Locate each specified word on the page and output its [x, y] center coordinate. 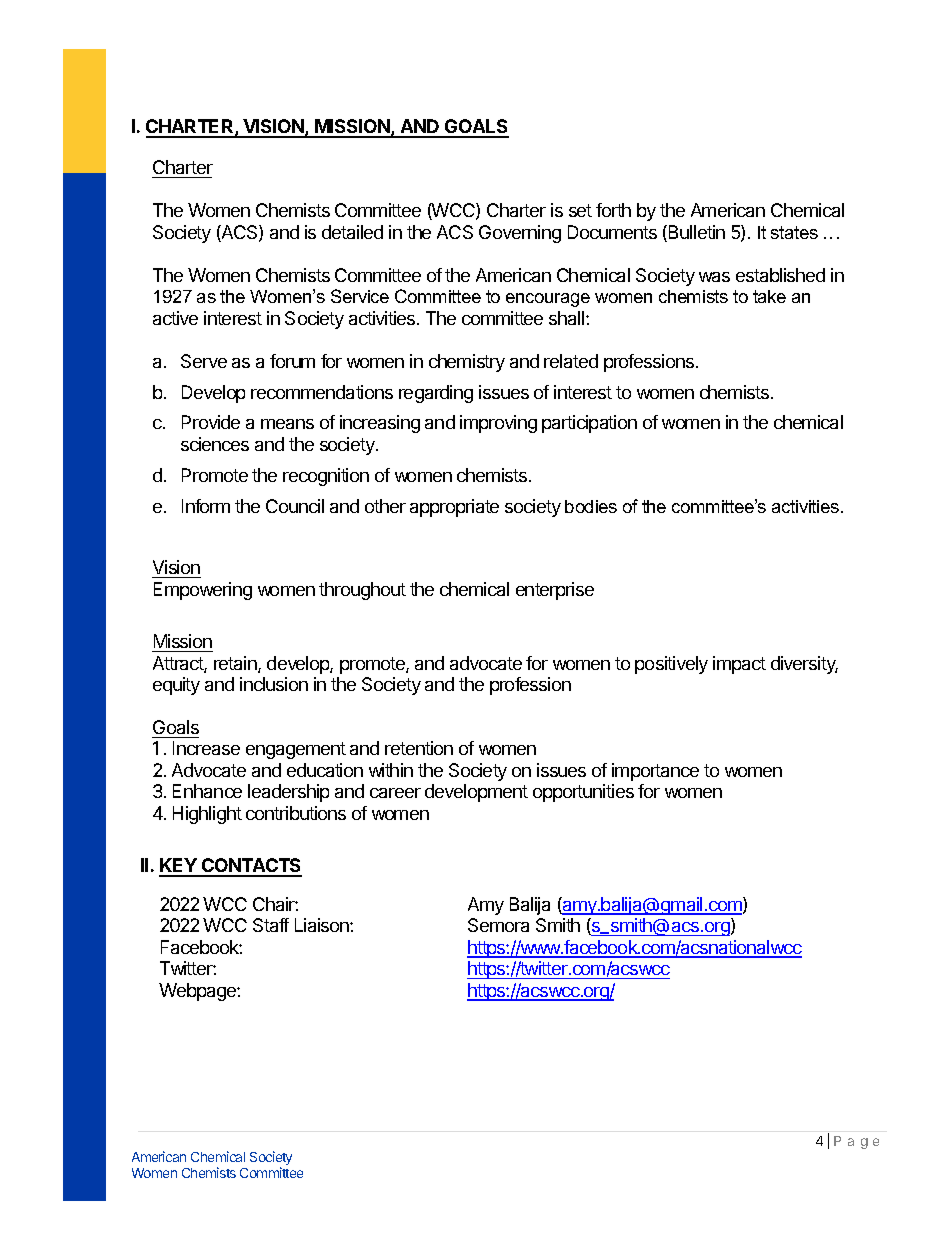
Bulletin [697, 232]
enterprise [555, 591]
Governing [520, 234]
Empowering [203, 591]
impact [739, 665]
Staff [271, 925]
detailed [352, 232]
